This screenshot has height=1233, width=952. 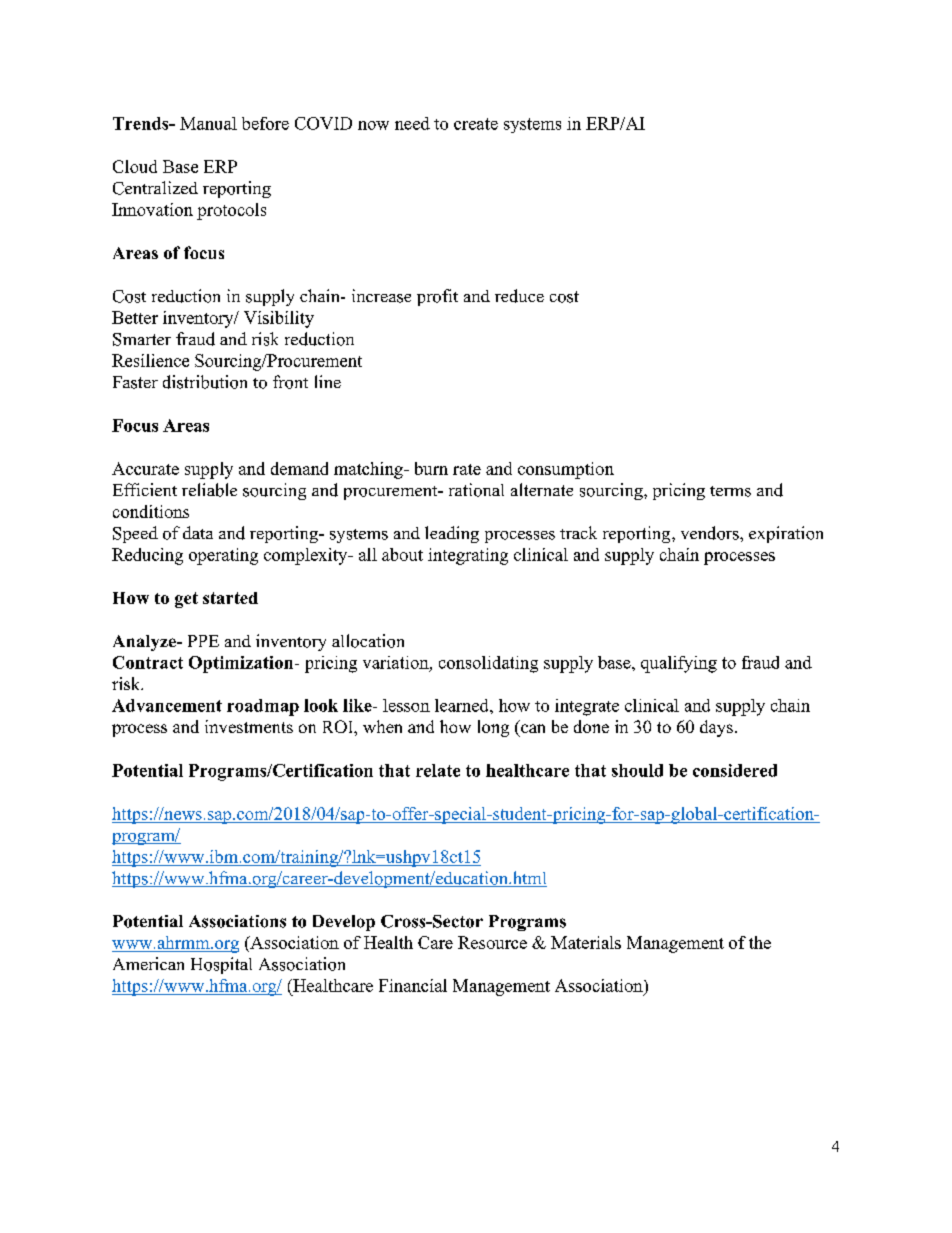 What do you see at coordinates (167, 705) in the screenshot?
I see `Advancement` at bounding box center [167, 705].
